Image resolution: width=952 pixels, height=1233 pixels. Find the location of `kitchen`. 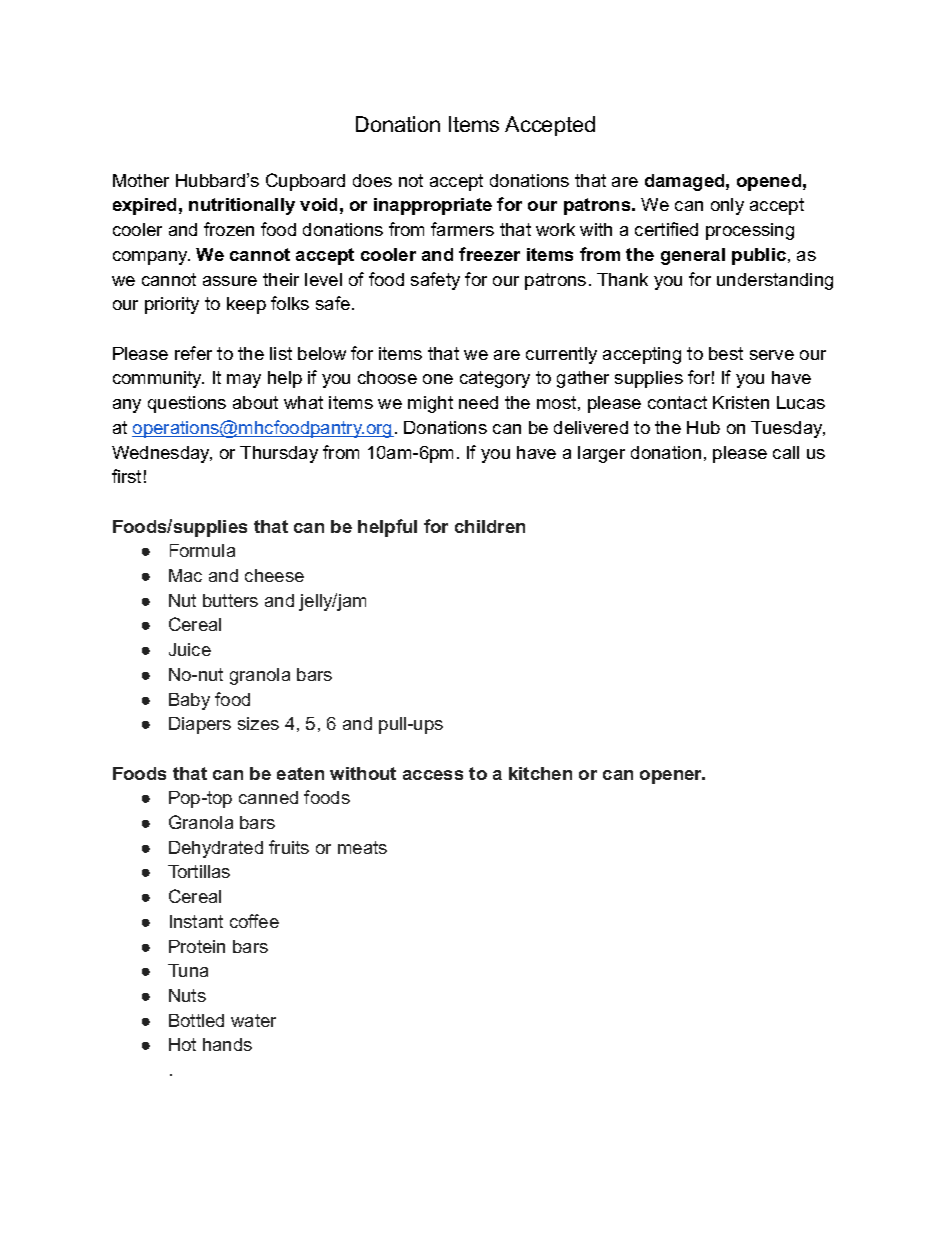

kitchen is located at coordinates (540, 773).
